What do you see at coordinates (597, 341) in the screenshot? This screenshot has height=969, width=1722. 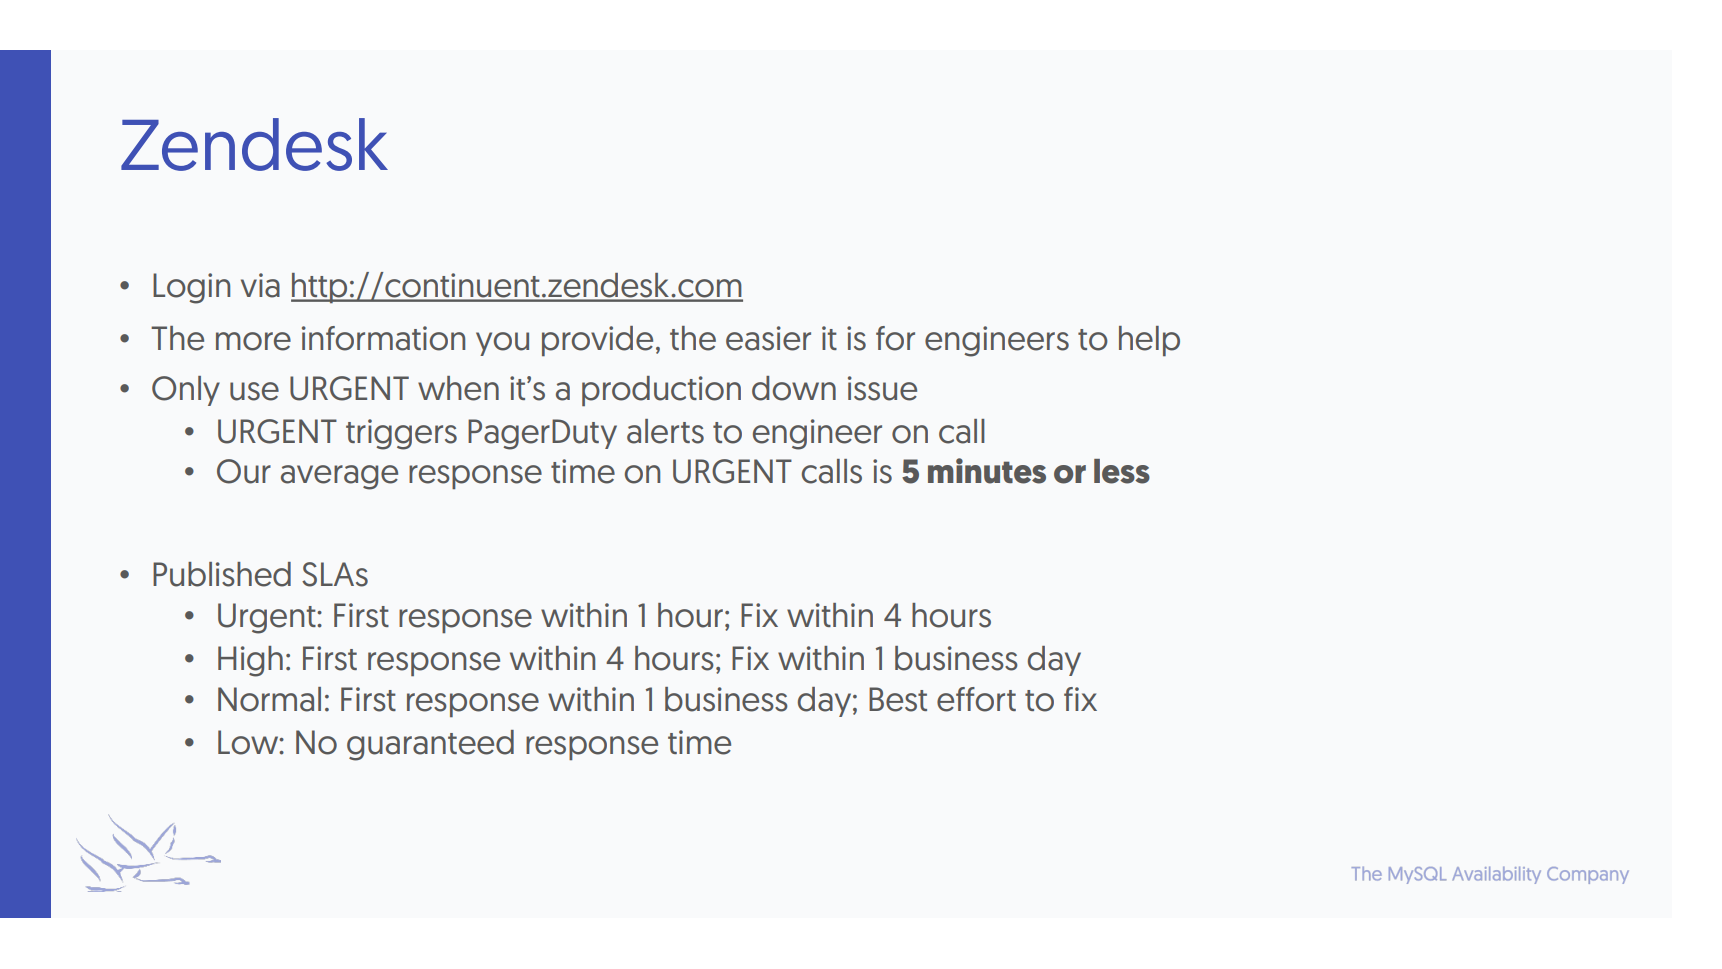 I see `provide` at bounding box center [597, 341].
